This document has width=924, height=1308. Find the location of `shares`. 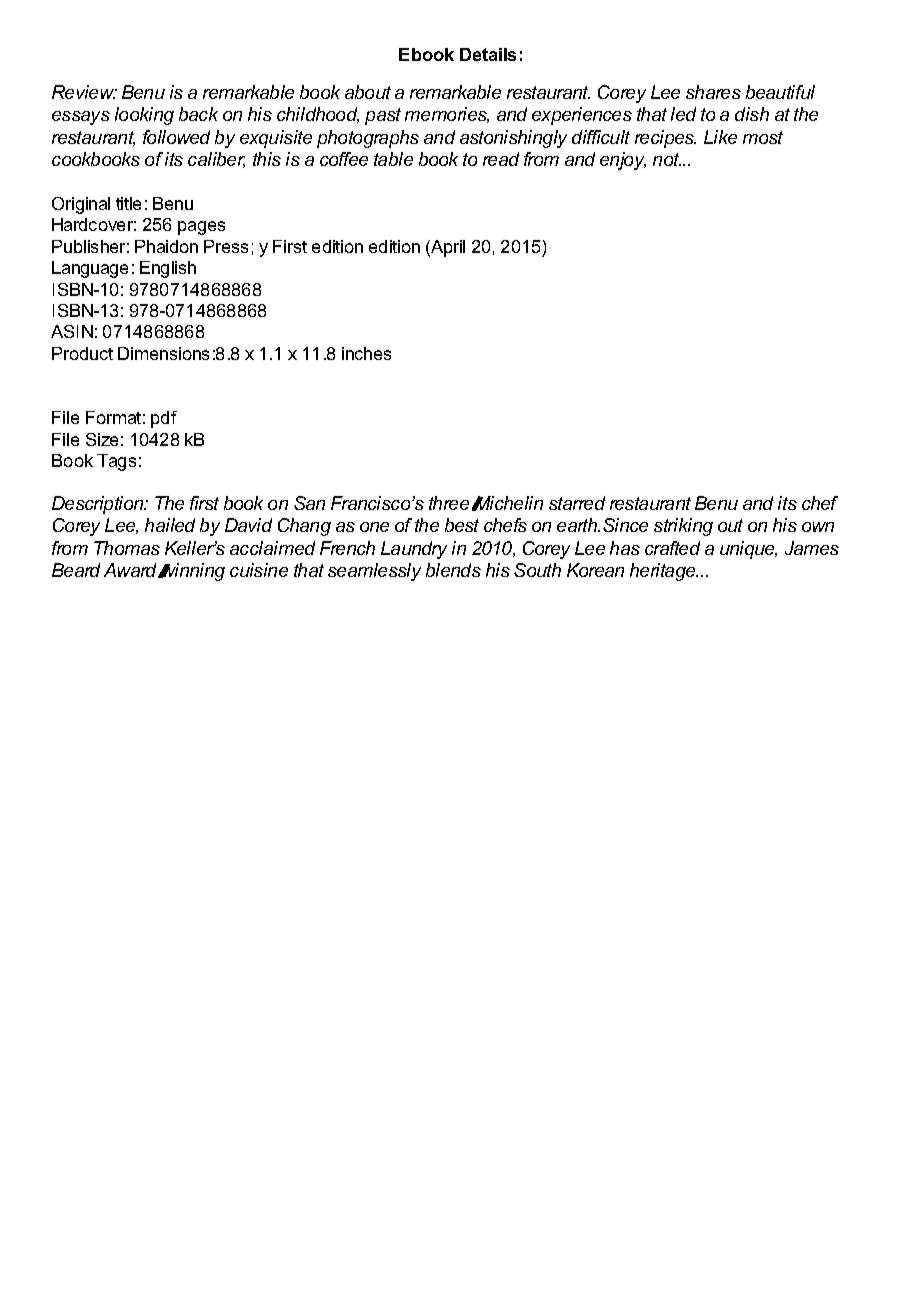

shares is located at coordinates (713, 92).
